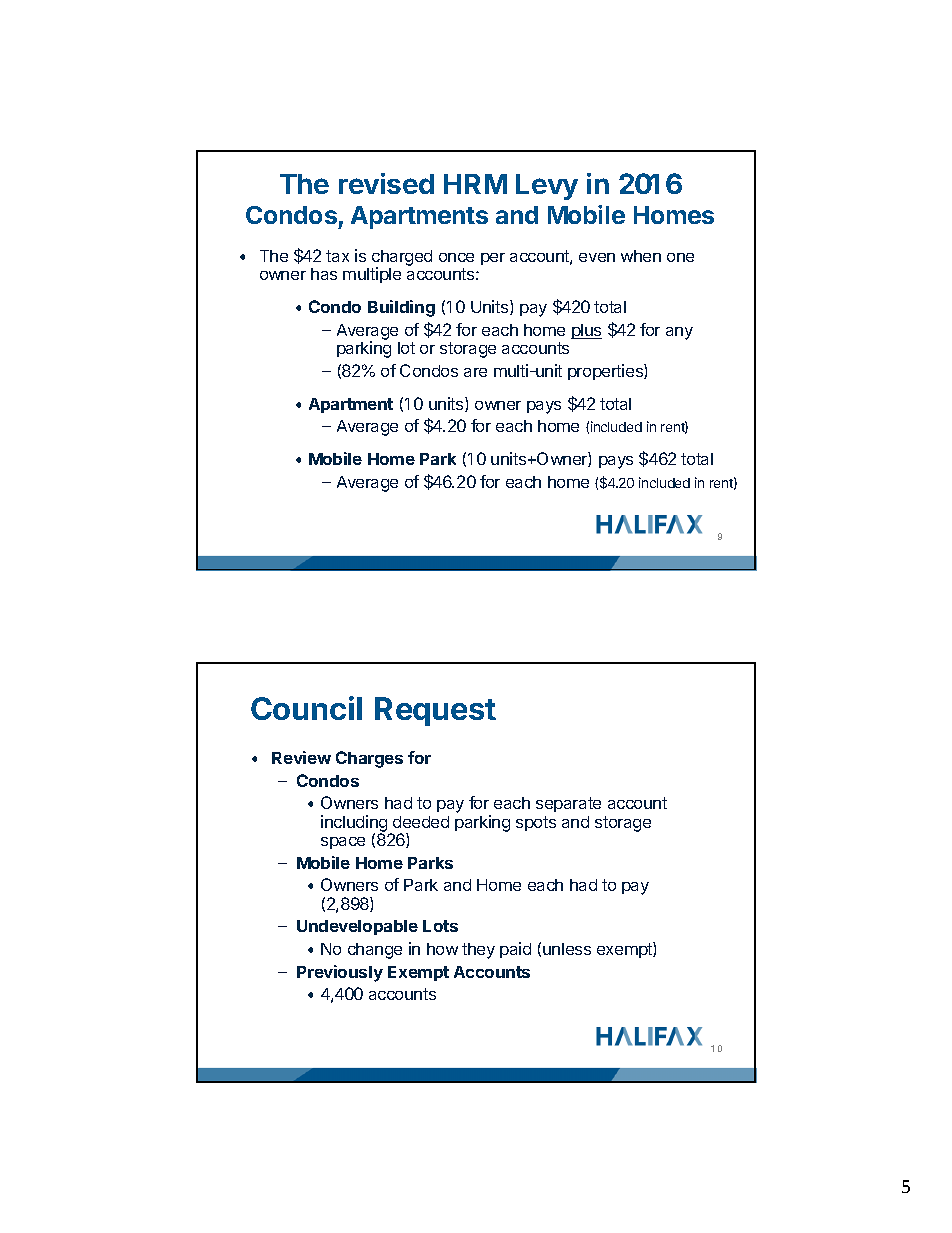 This screenshot has height=1233, width=952. What do you see at coordinates (401, 308) in the screenshot?
I see `Building` at bounding box center [401, 308].
